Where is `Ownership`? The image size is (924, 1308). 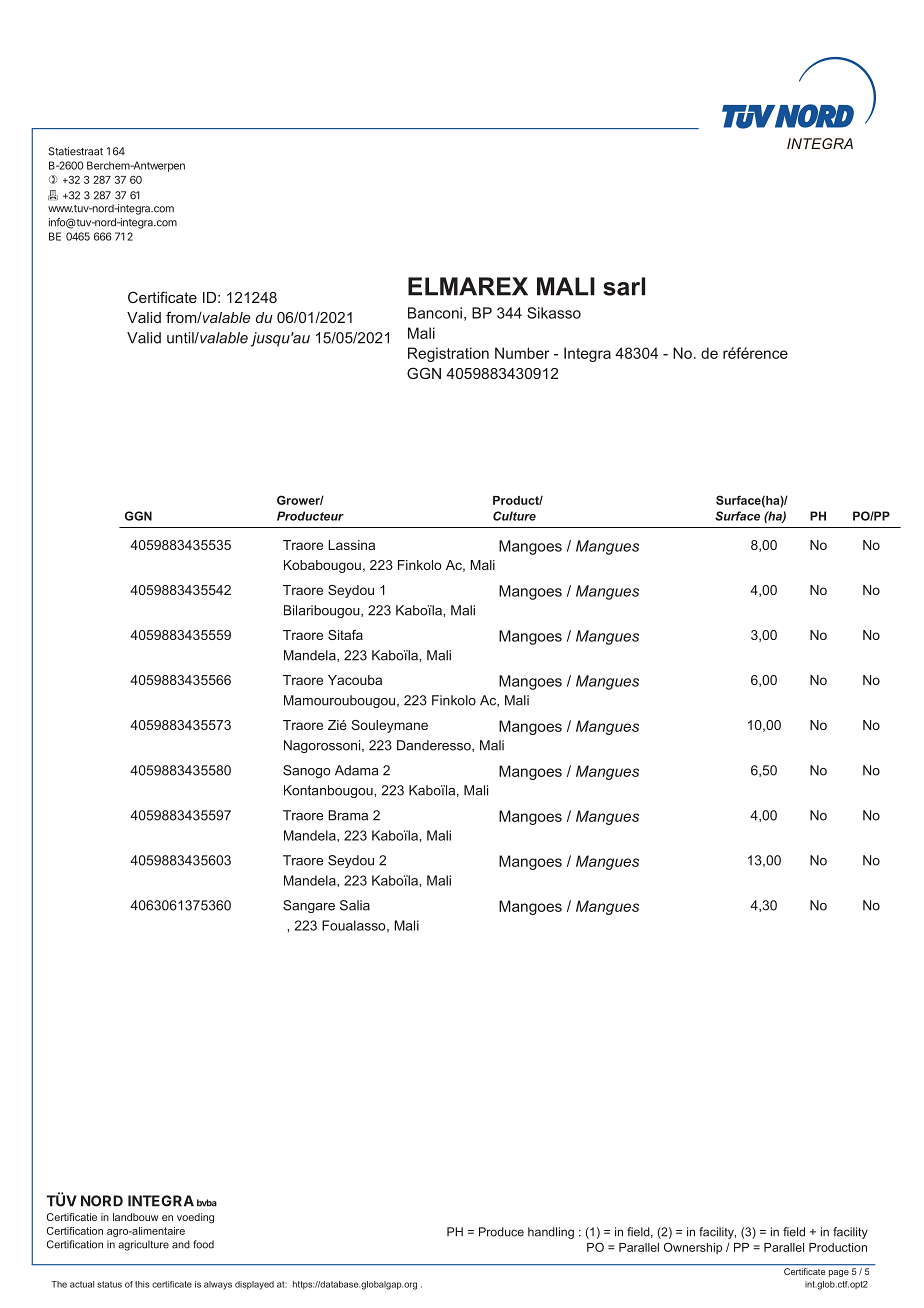
Ownership is located at coordinates (693, 1248).
